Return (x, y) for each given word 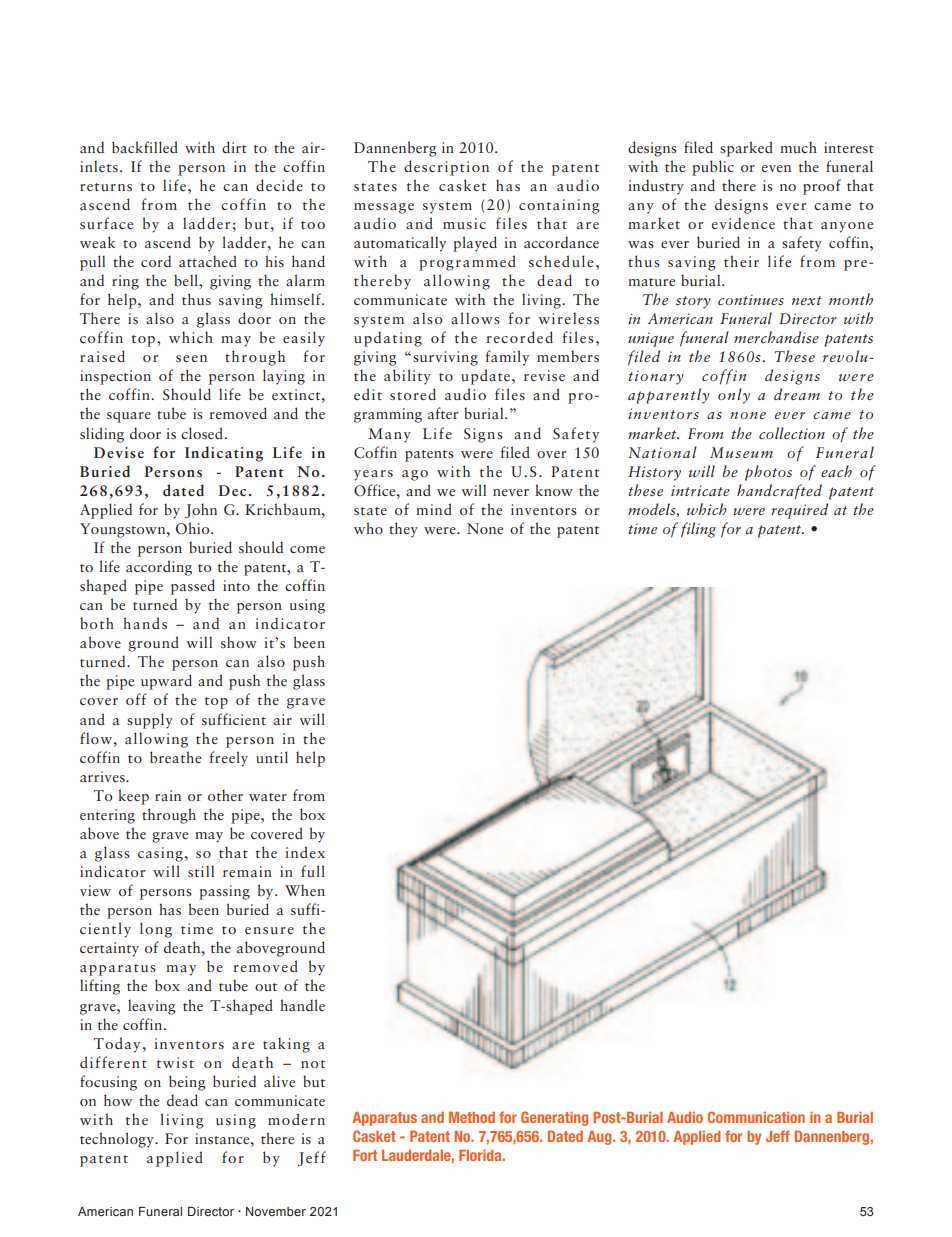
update (487, 377)
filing (698, 530)
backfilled (145, 147)
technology (118, 1140)
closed (203, 433)
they (403, 530)
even (776, 168)
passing (224, 892)
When (305, 890)
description (446, 168)
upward (166, 682)
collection (792, 433)
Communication (756, 1117)
